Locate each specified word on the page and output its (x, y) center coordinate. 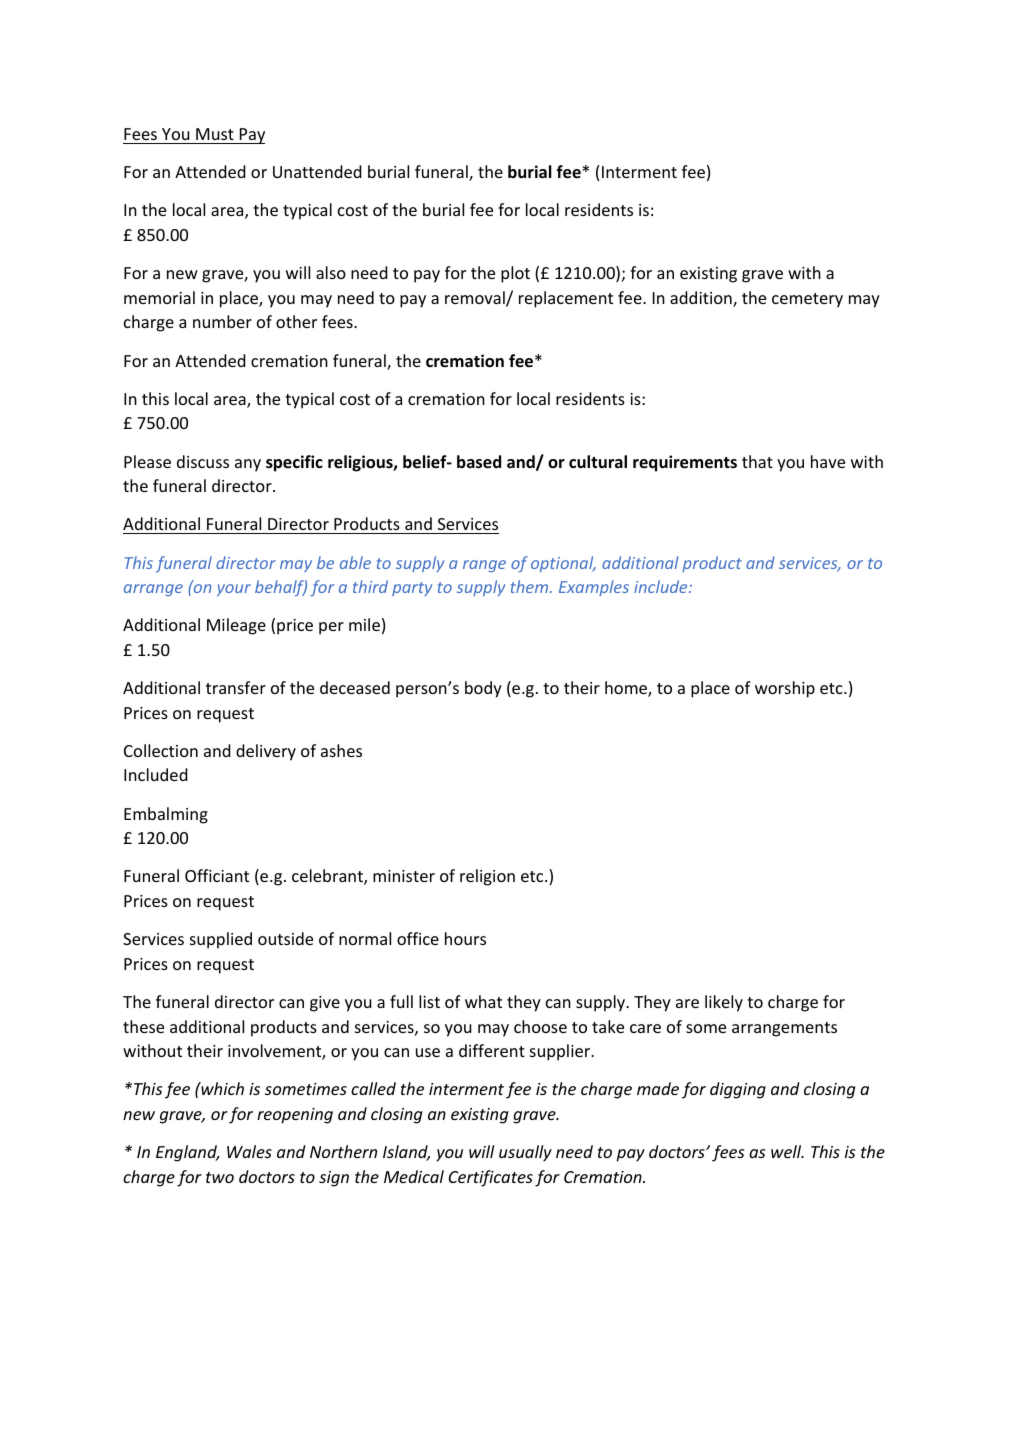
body (483, 689)
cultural (598, 462)
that (757, 461)
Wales (249, 1151)
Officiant (217, 875)
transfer (236, 687)
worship (785, 689)
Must (215, 134)
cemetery (807, 300)
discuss (203, 461)
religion (487, 877)
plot (515, 274)
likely (724, 1003)
